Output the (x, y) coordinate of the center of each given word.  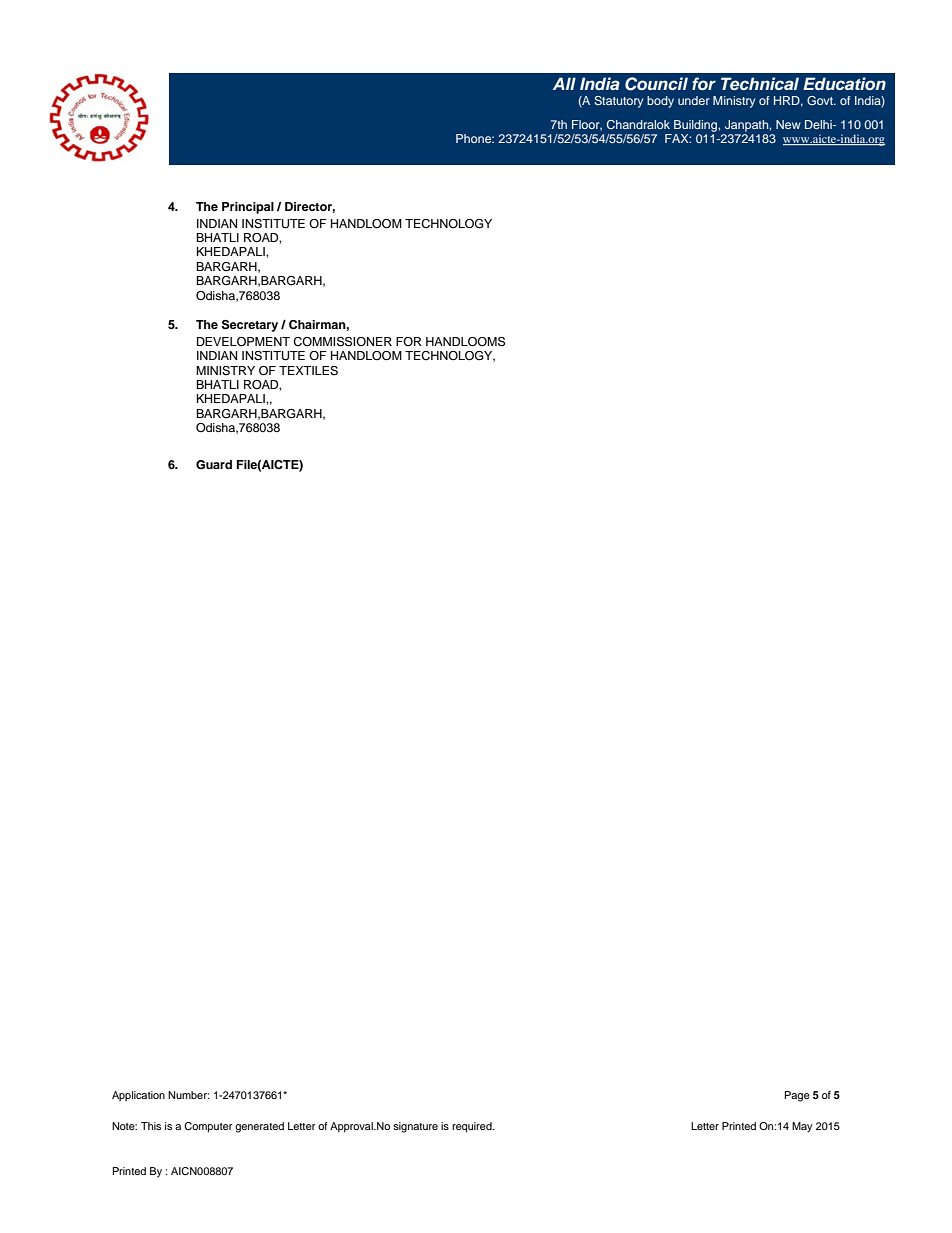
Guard (214, 465)
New (788, 124)
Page (797, 1096)
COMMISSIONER (342, 342)
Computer (208, 1127)
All (564, 83)
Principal (248, 208)
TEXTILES (308, 371)
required (473, 1127)
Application (138, 1096)
